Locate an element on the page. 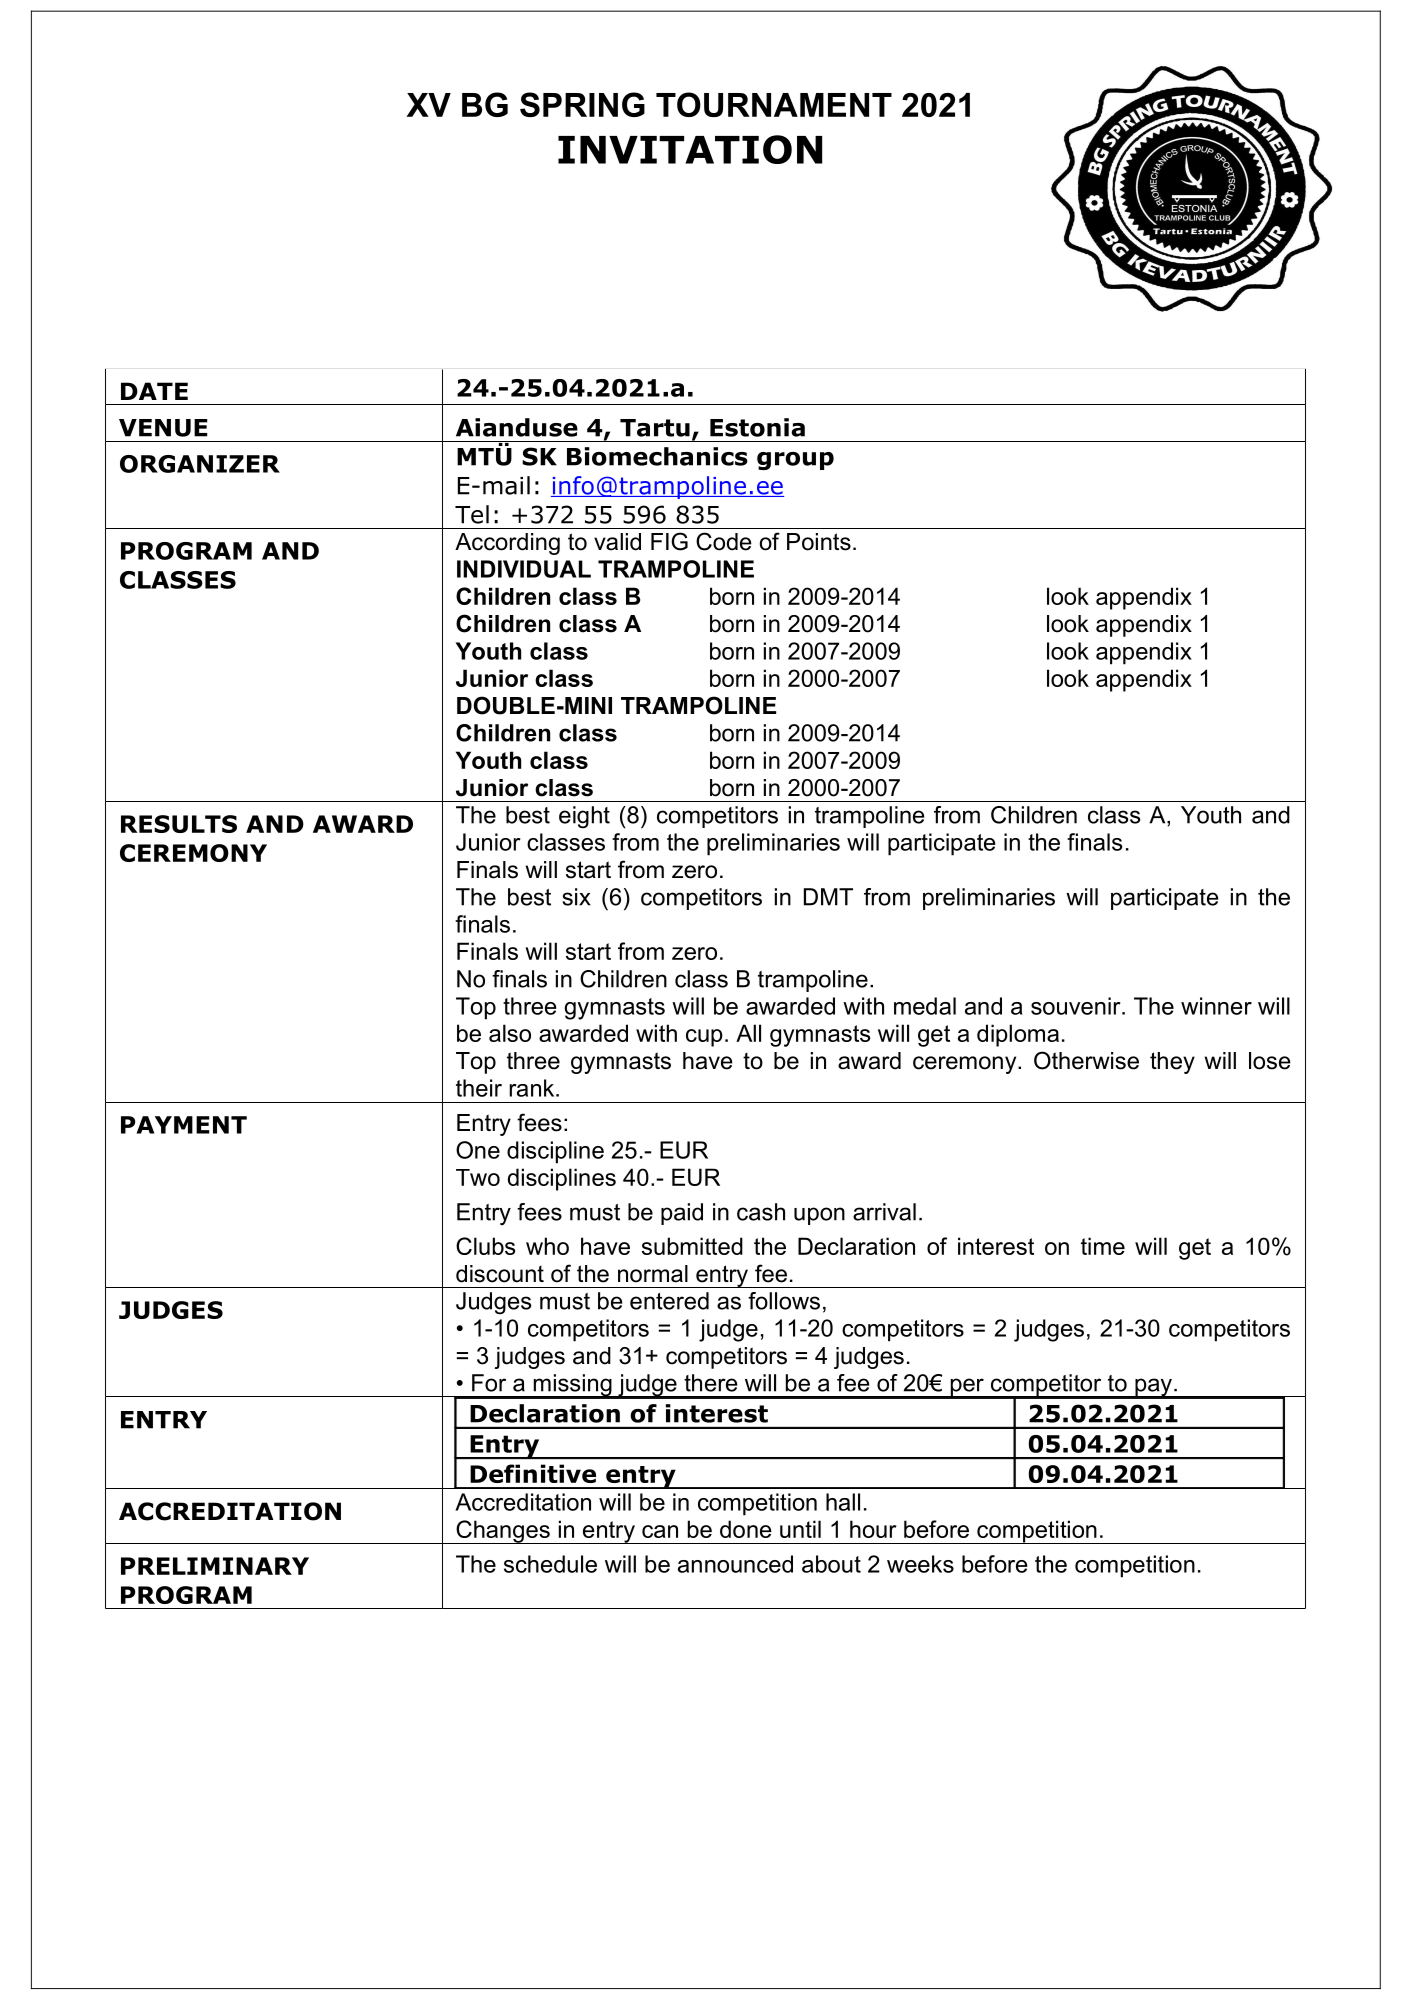  eight is located at coordinates (584, 817).
